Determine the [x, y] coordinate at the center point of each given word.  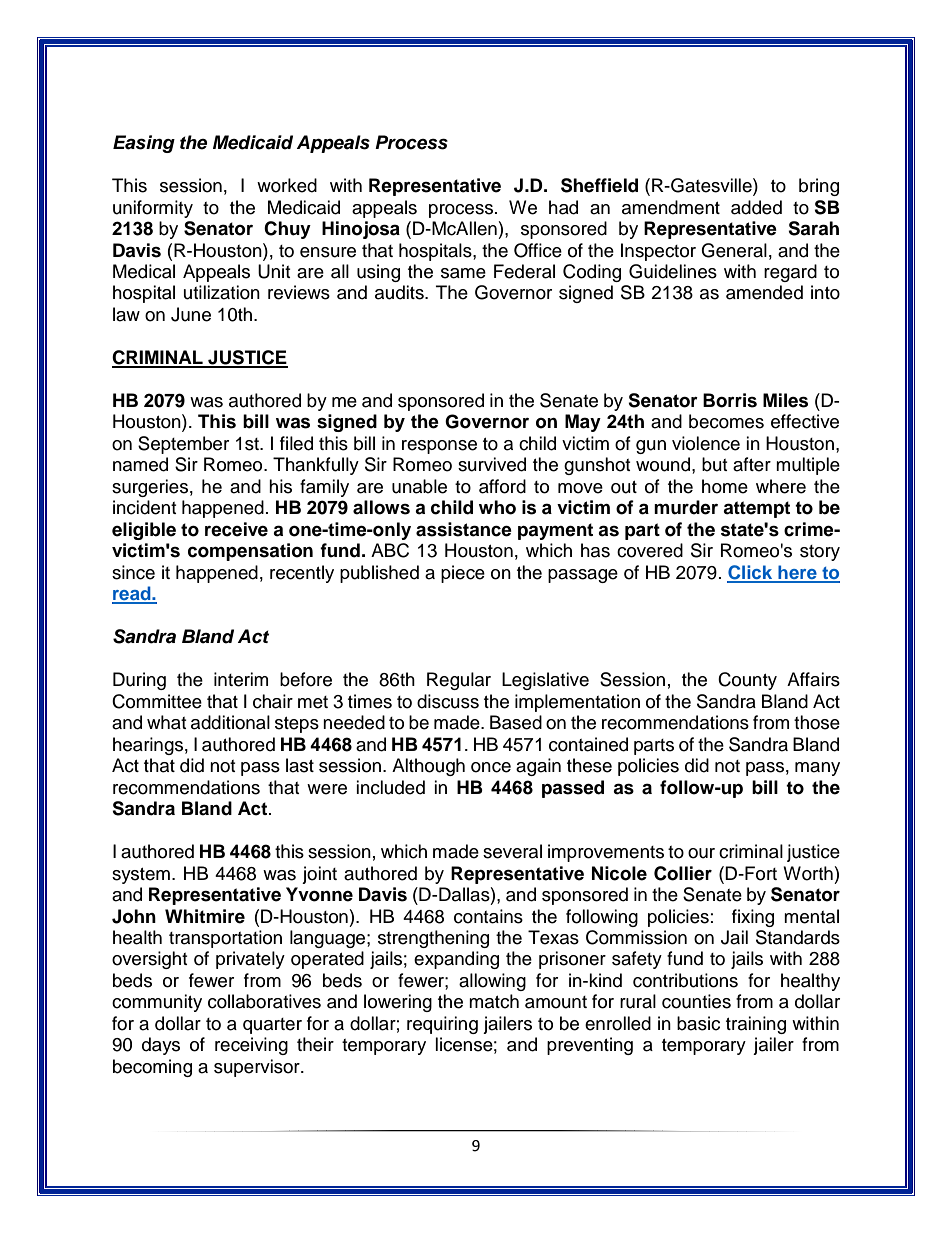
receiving [251, 1046]
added [756, 207]
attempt [756, 509]
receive [236, 529]
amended [764, 292]
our [701, 853]
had [563, 207]
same [463, 273]
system [141, 876]
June [191, 314]
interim [241, 679]
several [512, 851]
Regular [459, 681]
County [747, 681]
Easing [144, 144]
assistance [464, 529]
